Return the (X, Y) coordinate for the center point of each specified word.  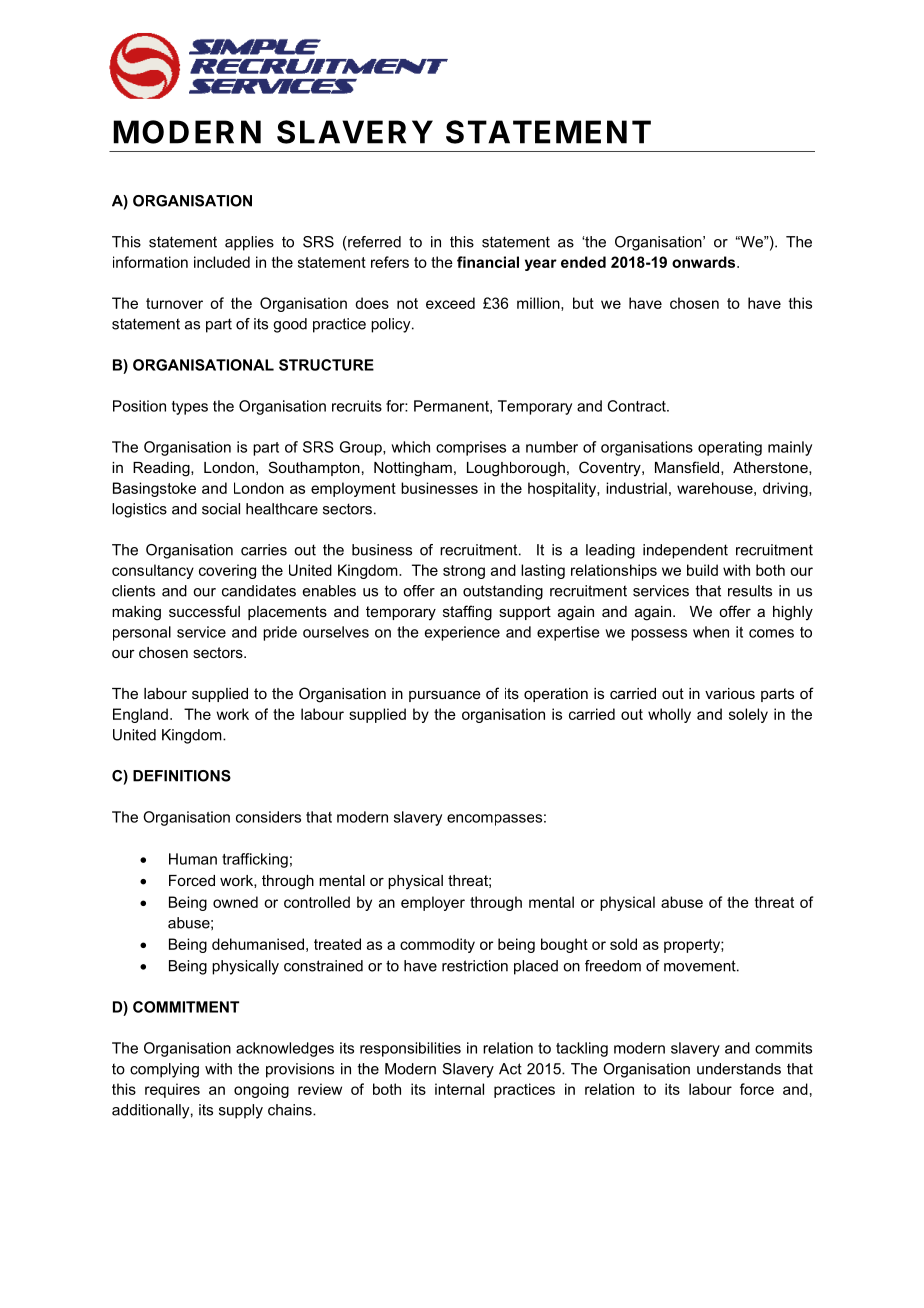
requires (172, 1090)
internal (459, 1089)
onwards (705, 262)
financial (488, 262)
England (140, 715)
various (730, 693)
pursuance (445, 696)
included (222, 262)
